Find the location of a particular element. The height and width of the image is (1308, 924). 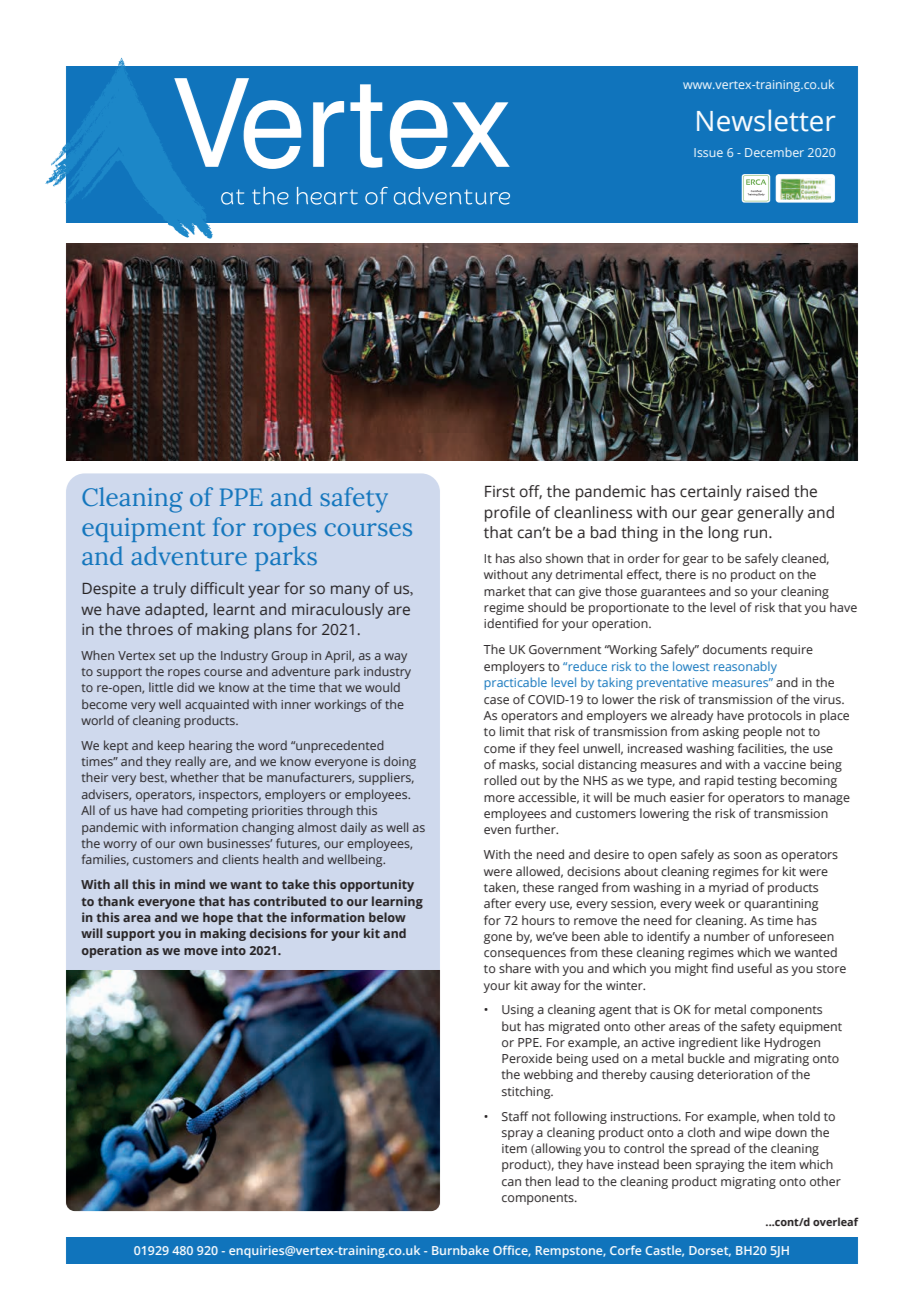

into is located at coordinates (234, 950).
